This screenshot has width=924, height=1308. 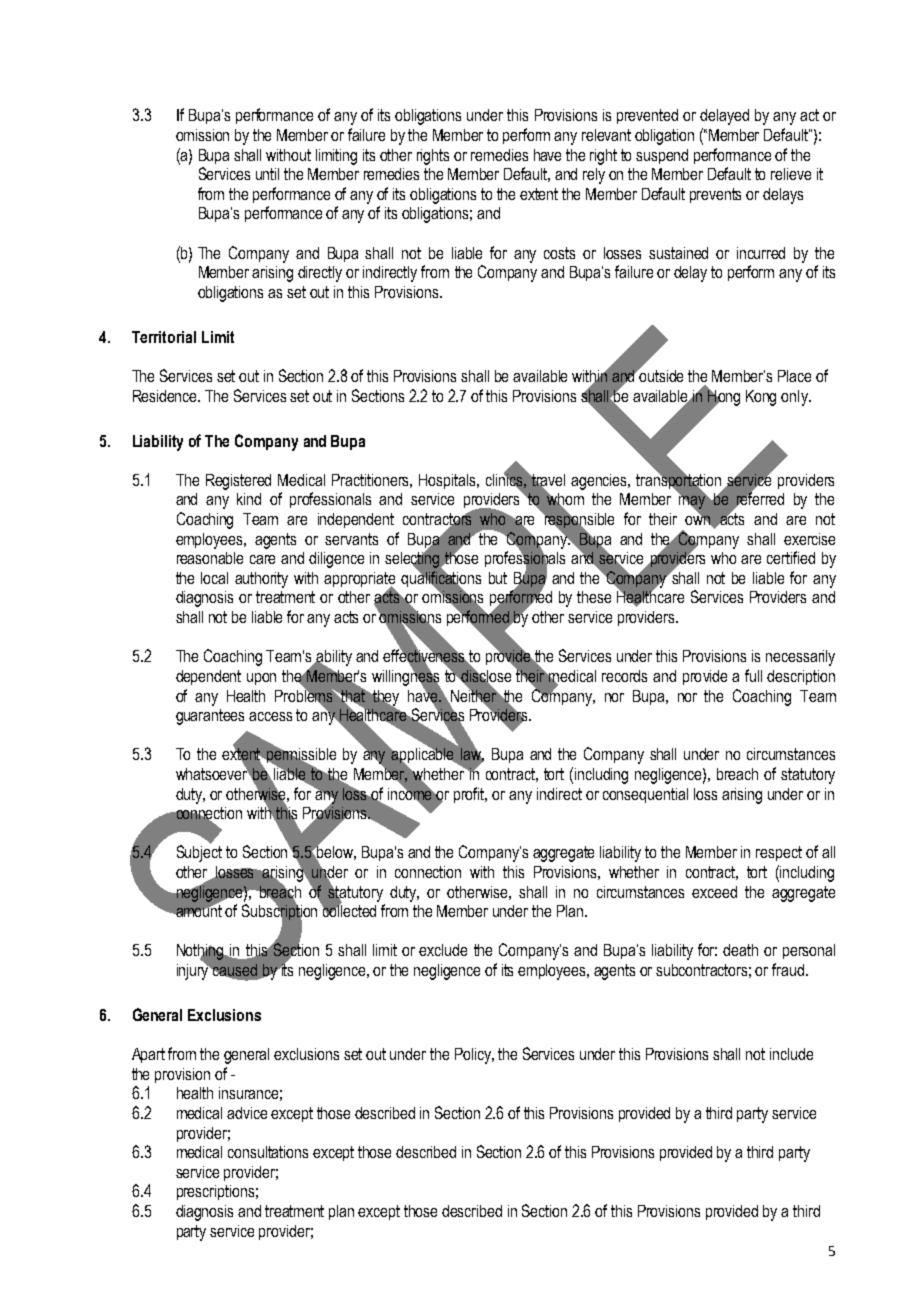 I want to click on until, so click(x=267, y=174).
